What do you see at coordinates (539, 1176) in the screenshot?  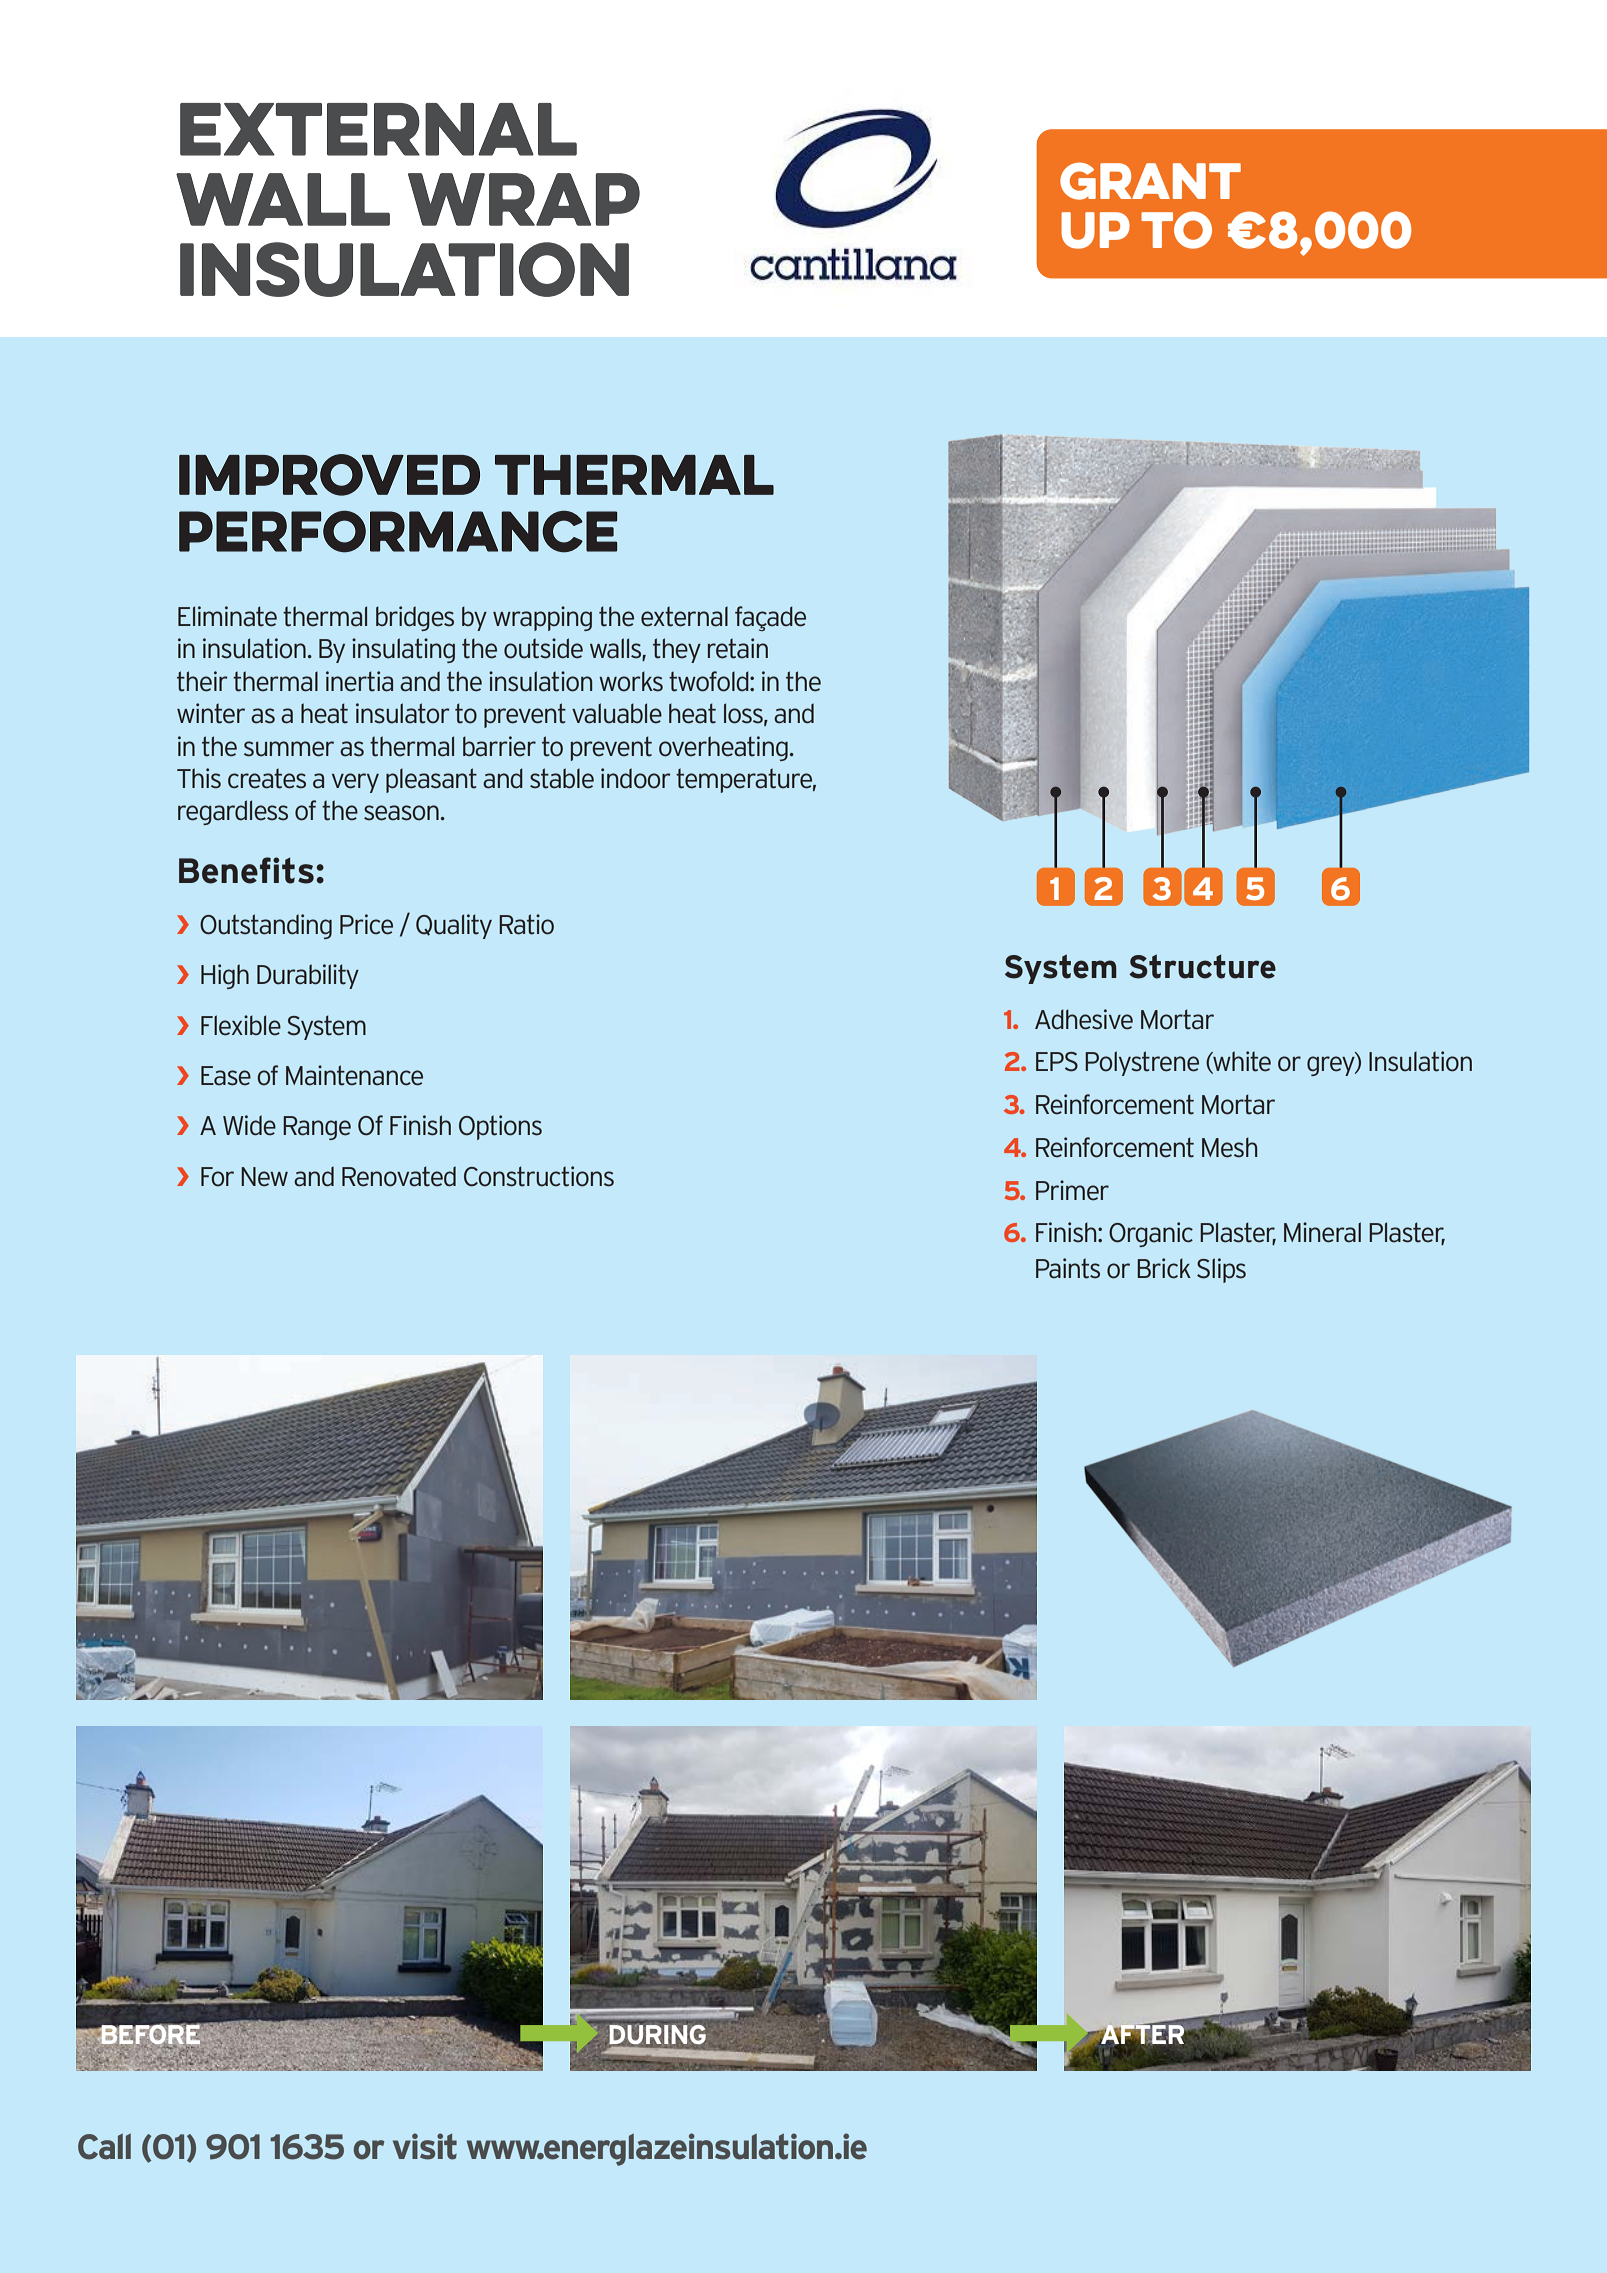 I see `Constructions` at bounding box center [539, 1176].
